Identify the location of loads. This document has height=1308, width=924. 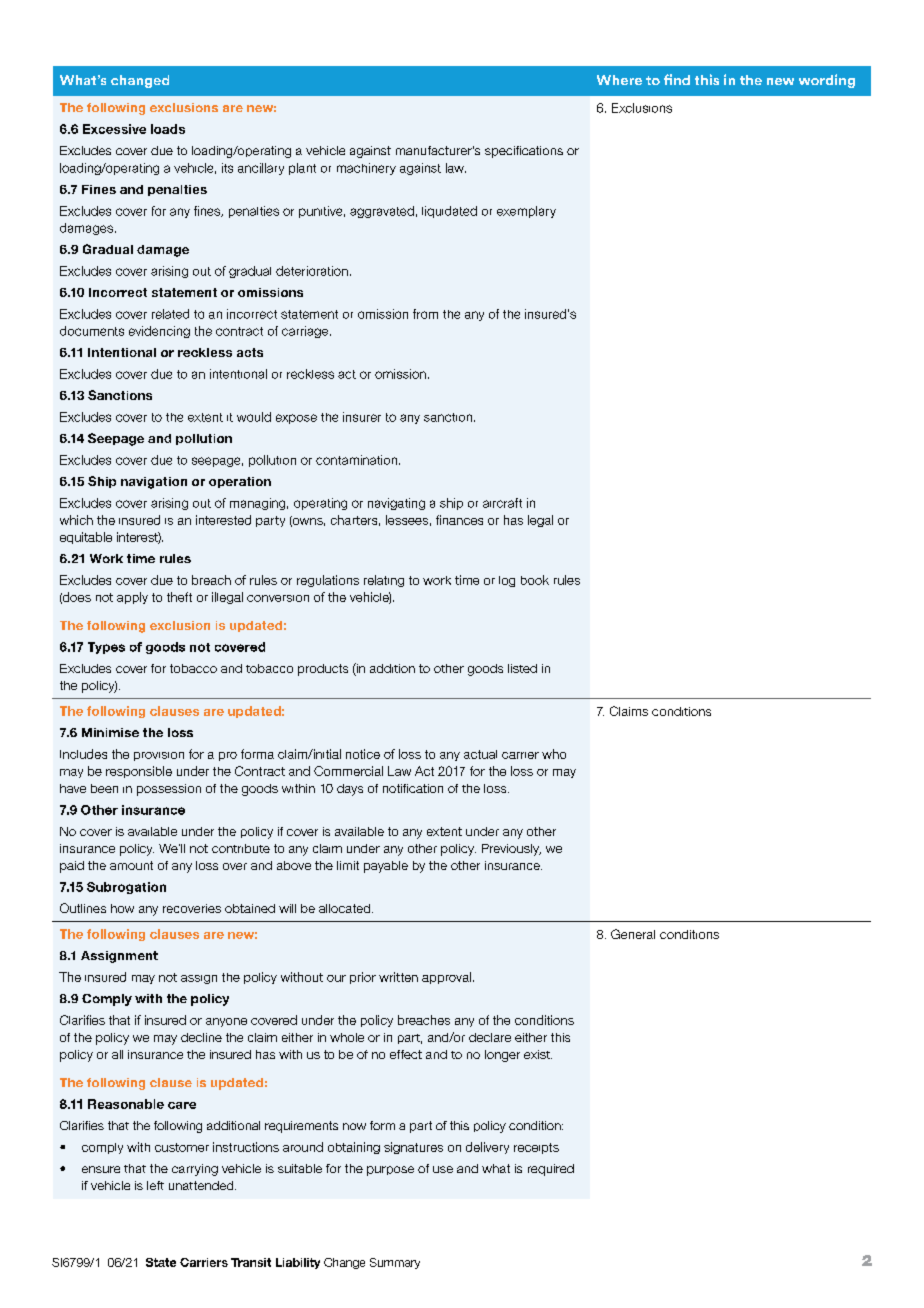
(168, 129).
